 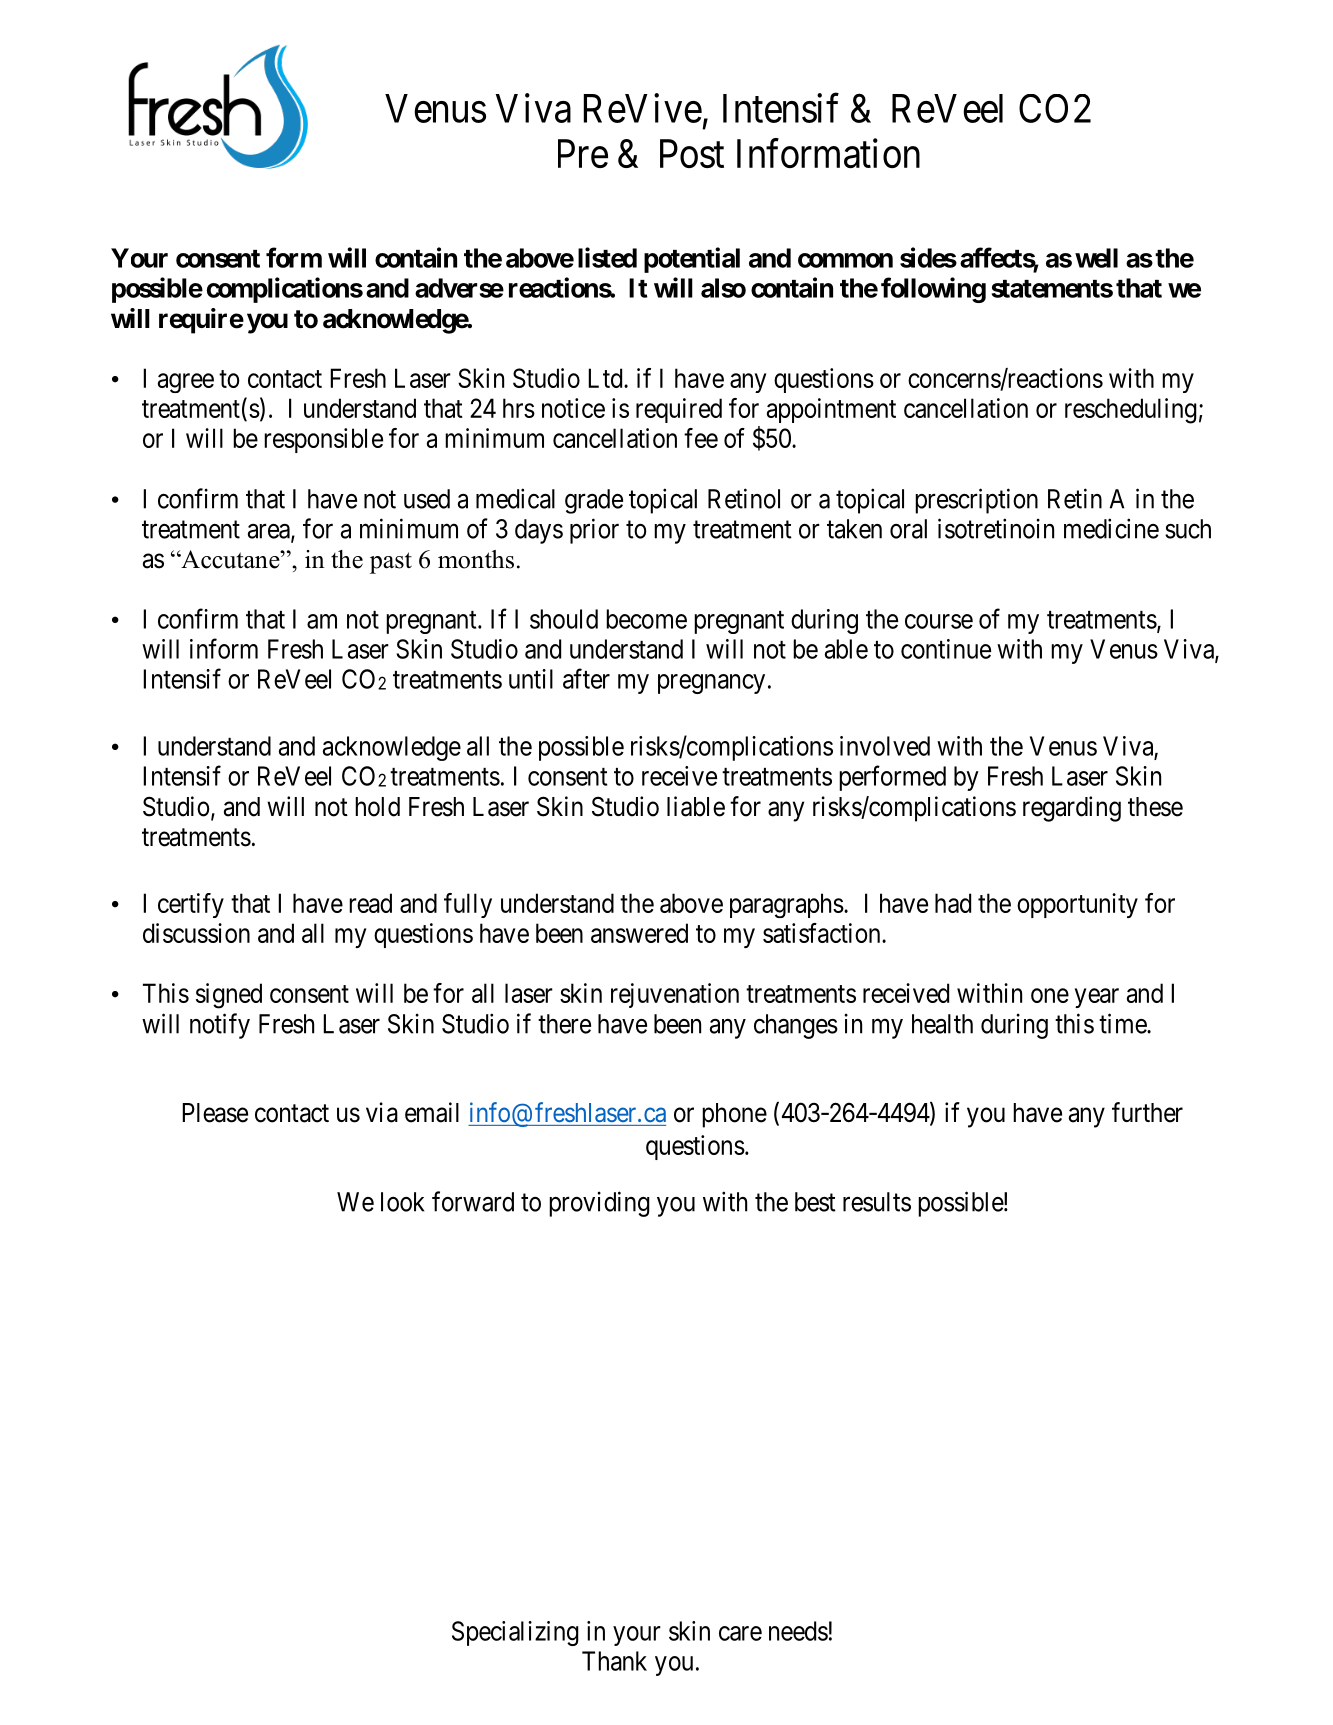 What do you see at coordinates (1077, 905) in the page?
I see `opportunity` at bounding box center [1077, 905].
